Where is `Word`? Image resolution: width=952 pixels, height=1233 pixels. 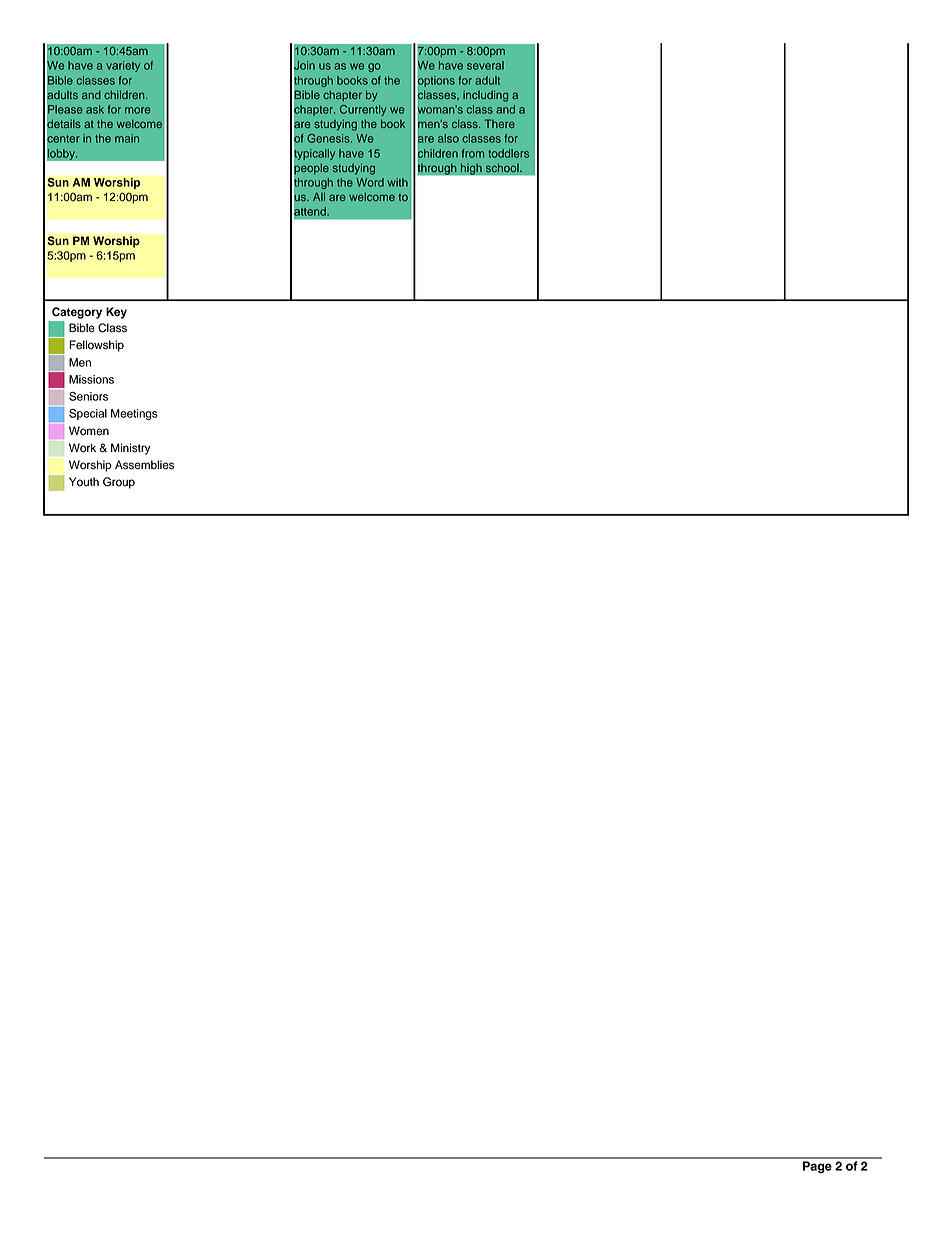
Word is located at coordinates (370, 182).
